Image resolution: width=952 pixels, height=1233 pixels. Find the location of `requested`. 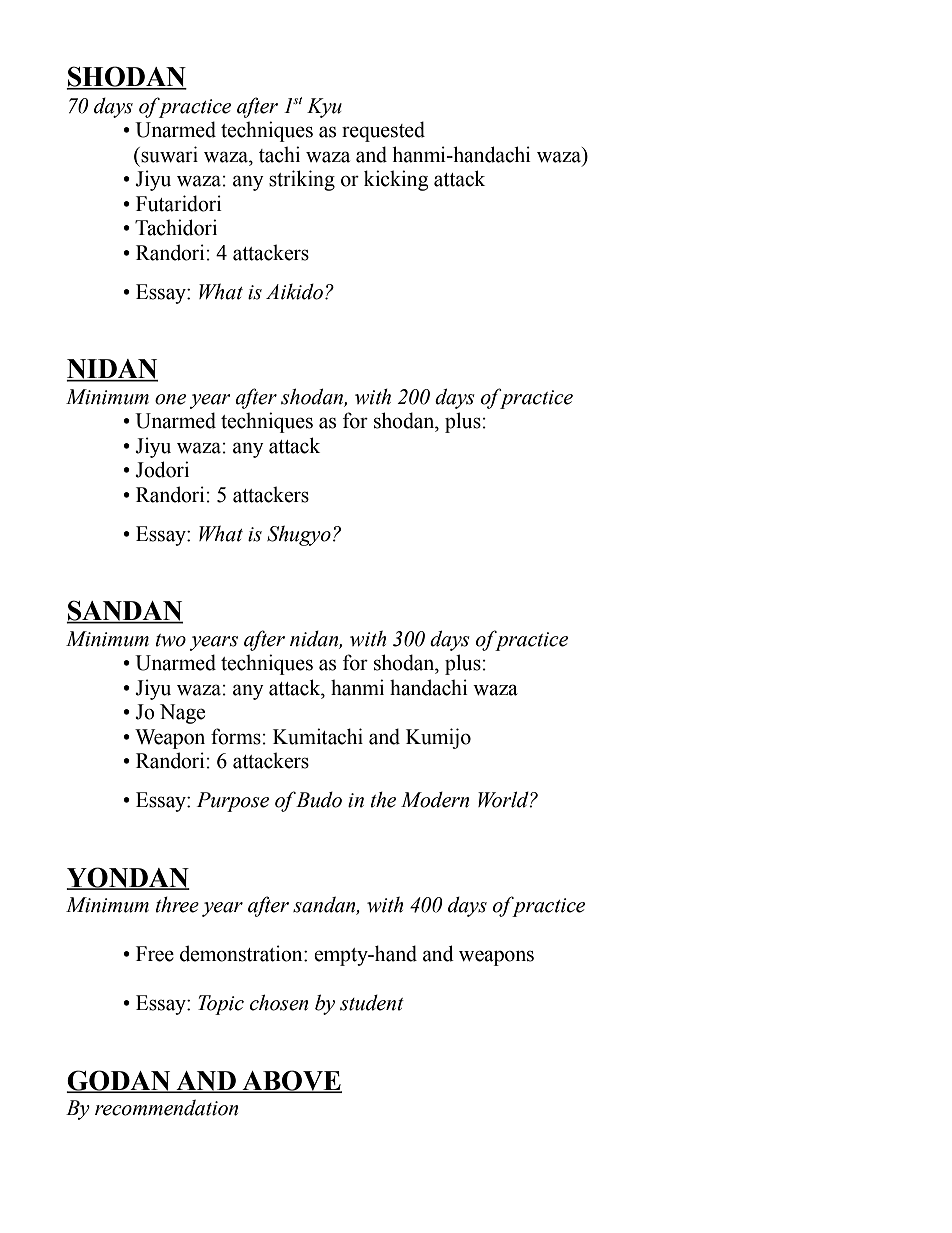

requested is located at coordinates (383, 131).
